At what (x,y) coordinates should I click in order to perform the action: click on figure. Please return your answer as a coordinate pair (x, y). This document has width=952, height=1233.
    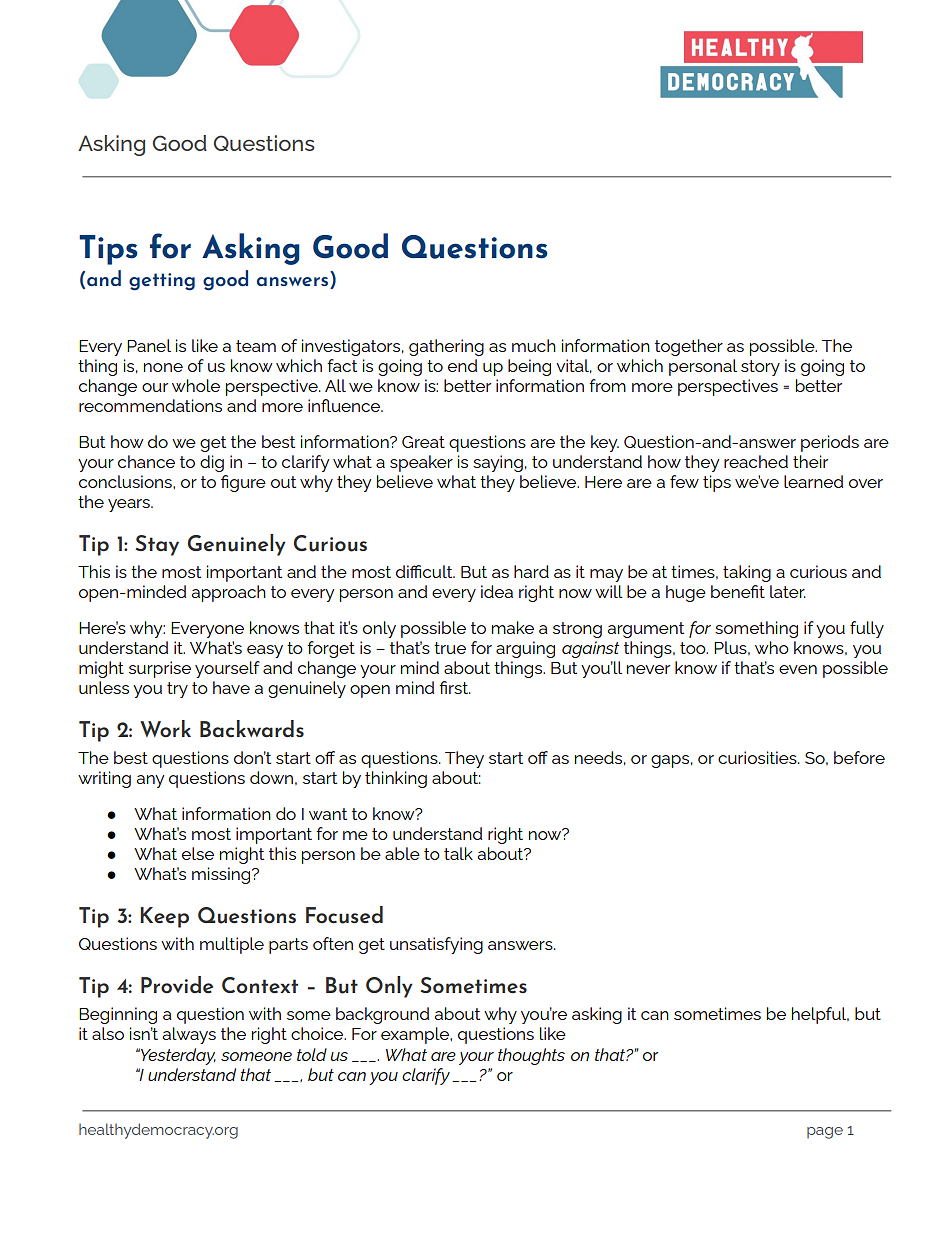
    Looking at the image, I should click on (243, 483).
